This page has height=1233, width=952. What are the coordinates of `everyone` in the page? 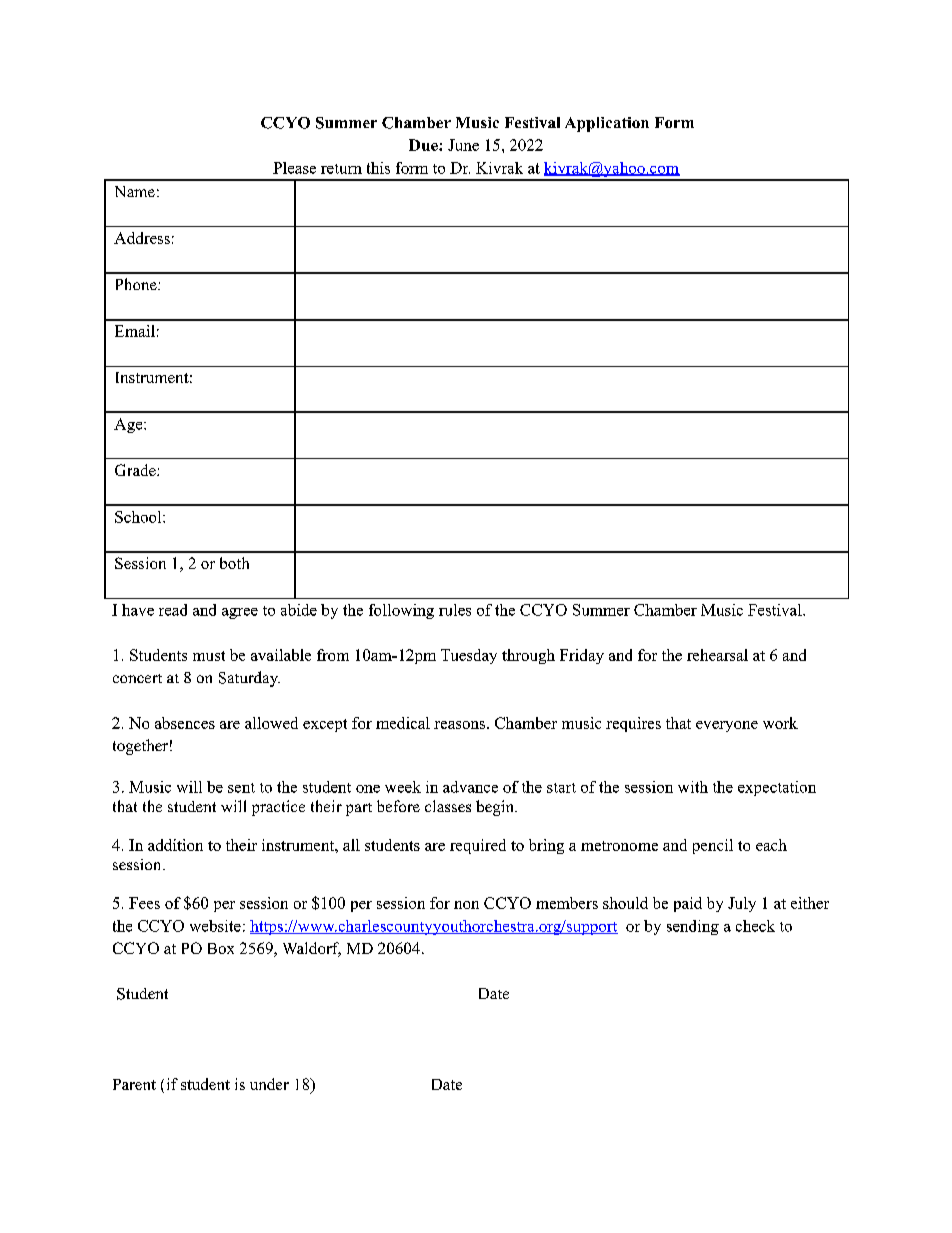 It's located at (727, 726).
